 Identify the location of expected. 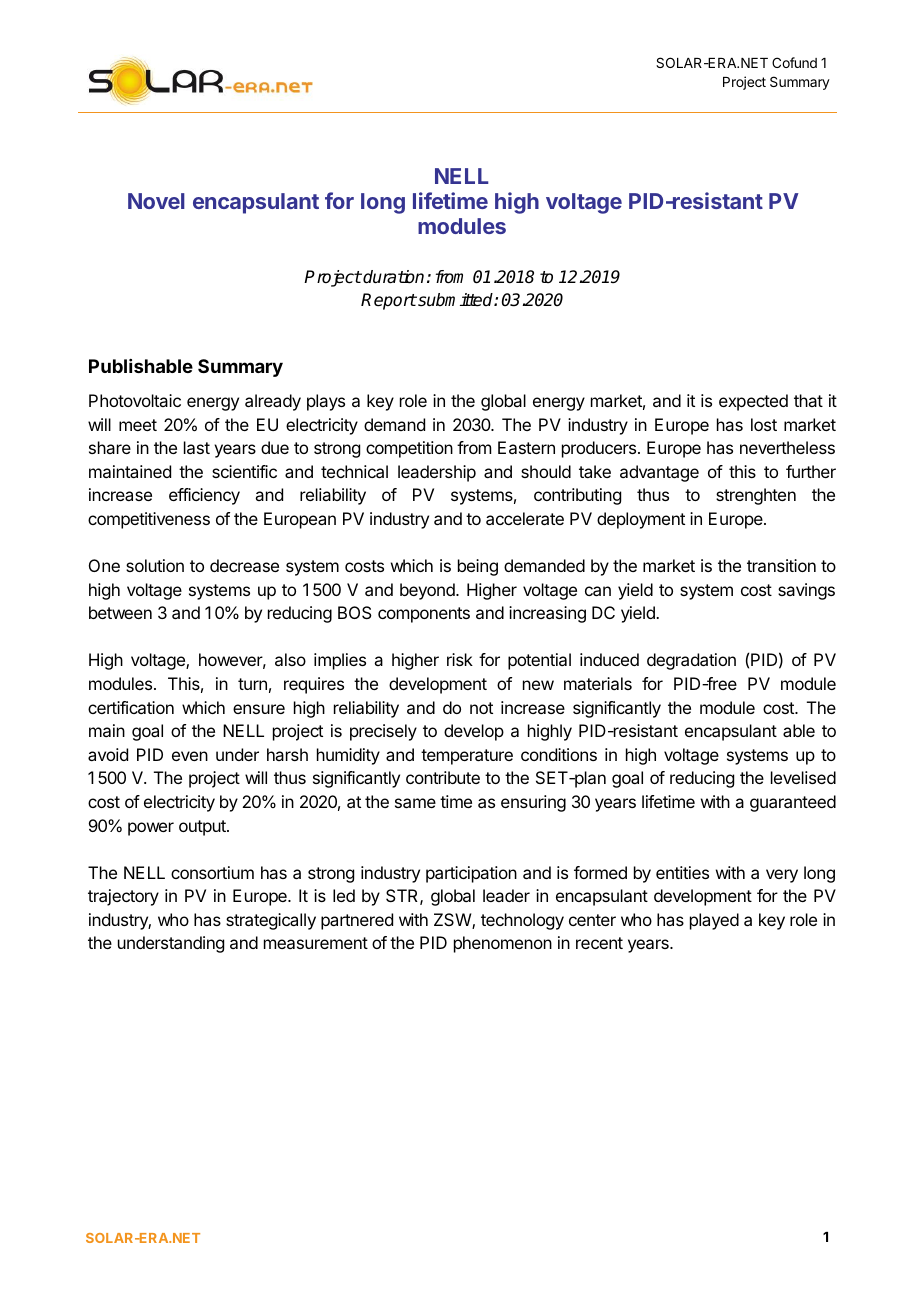
(753, 402).
